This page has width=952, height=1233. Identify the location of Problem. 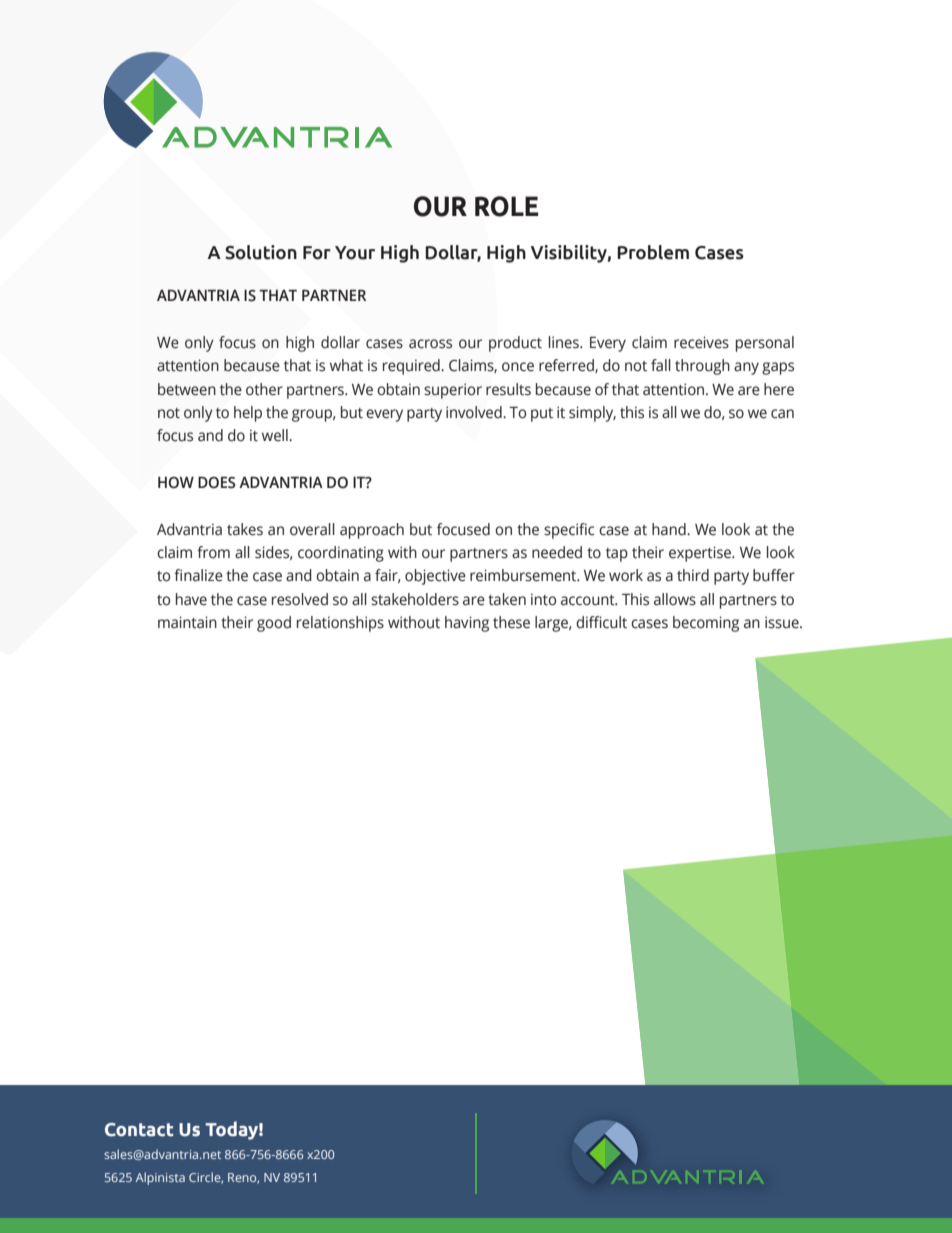
(653, 252).
